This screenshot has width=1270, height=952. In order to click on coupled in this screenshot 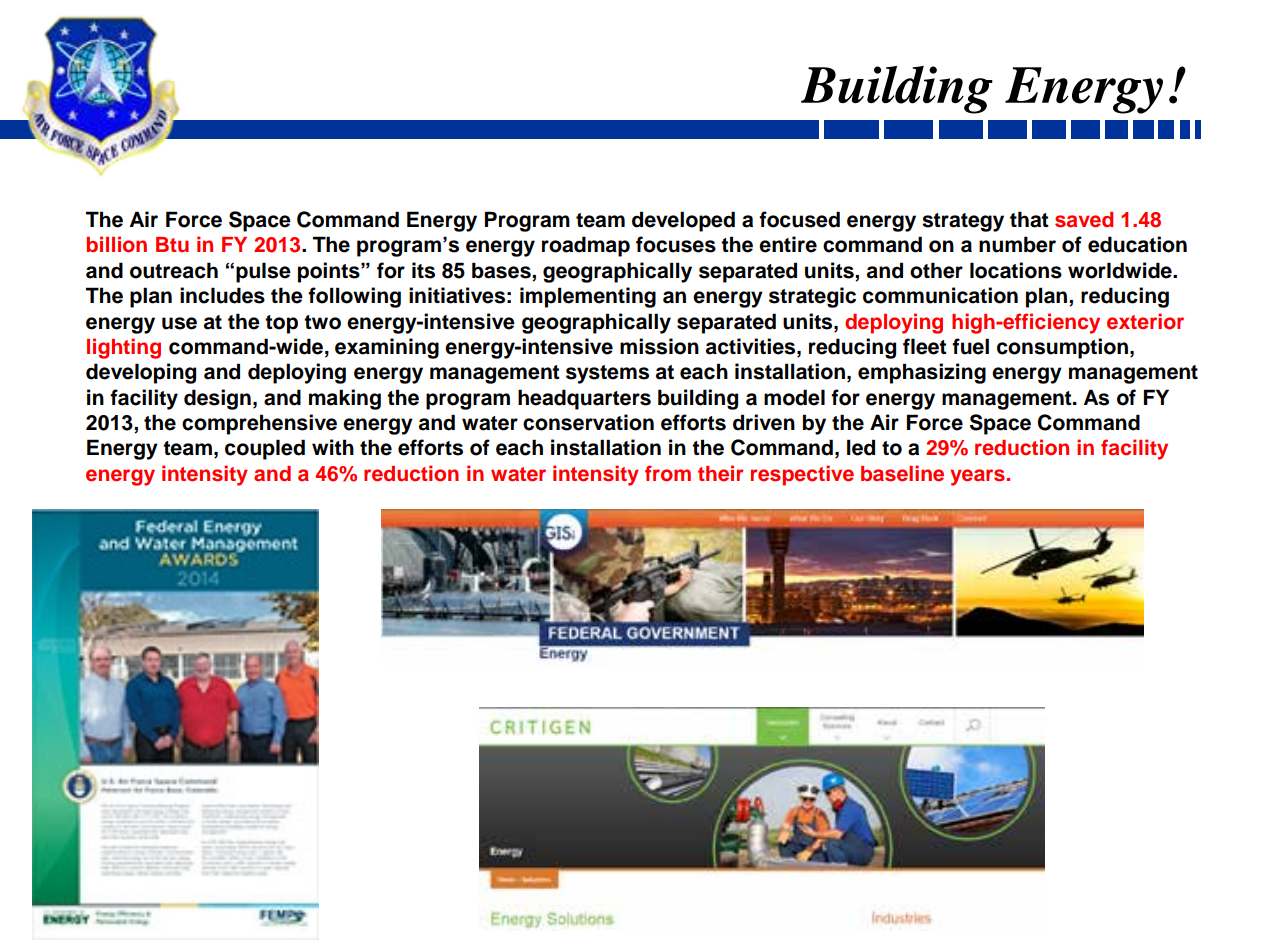, I will do `click(265, 449)`.
